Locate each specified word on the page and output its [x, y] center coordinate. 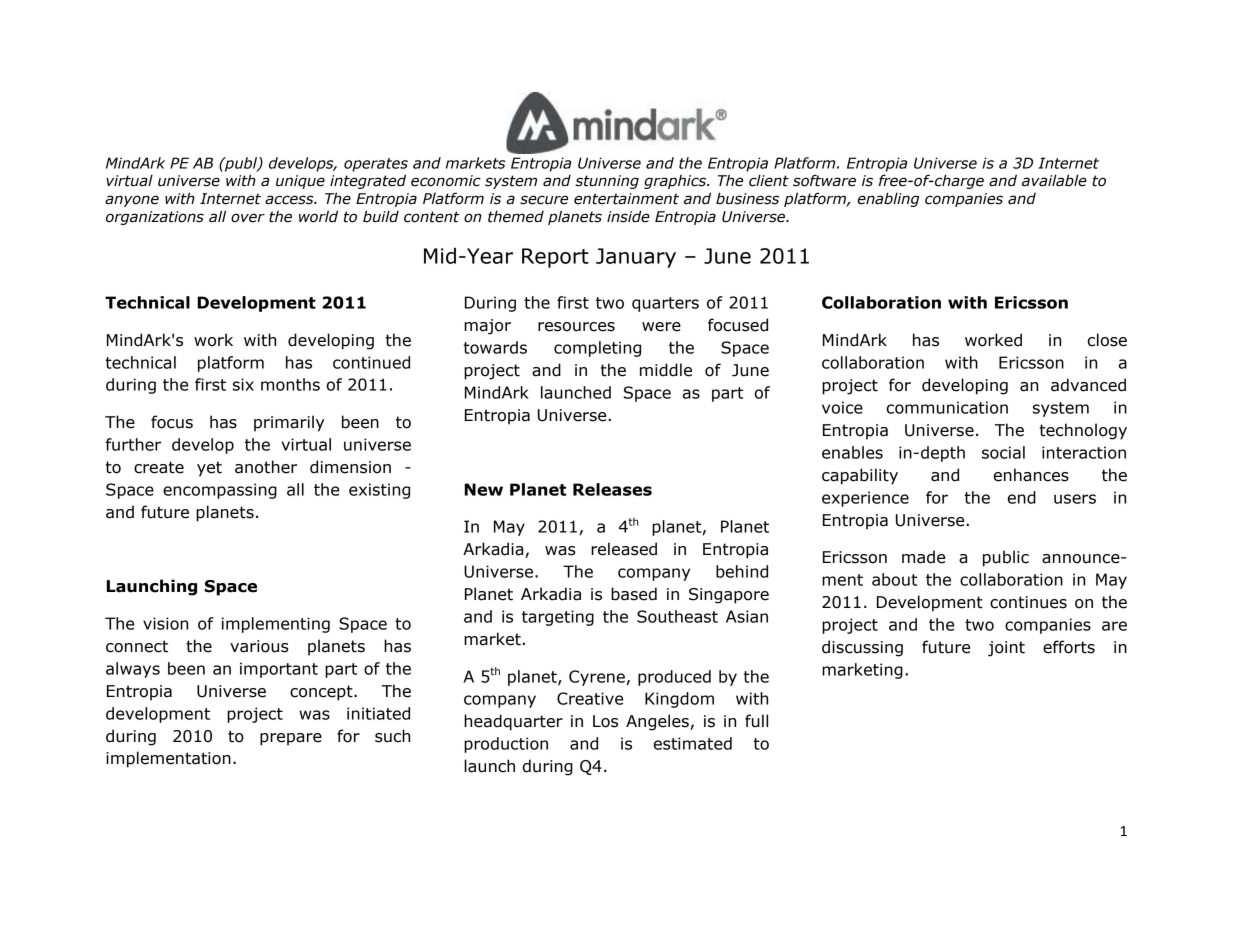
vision [165, 623]
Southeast [677, 616]
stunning [607, 182]
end [1022, 497]
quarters [665, 304]
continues [1028, 602]
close [1107, 340]
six [243, 384]
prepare [291, 739]
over [248, 218]
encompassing [220, 491]
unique [300, 182]
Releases [612, 489]
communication [947, 407]
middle [666, 370]
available [1054, 180]
